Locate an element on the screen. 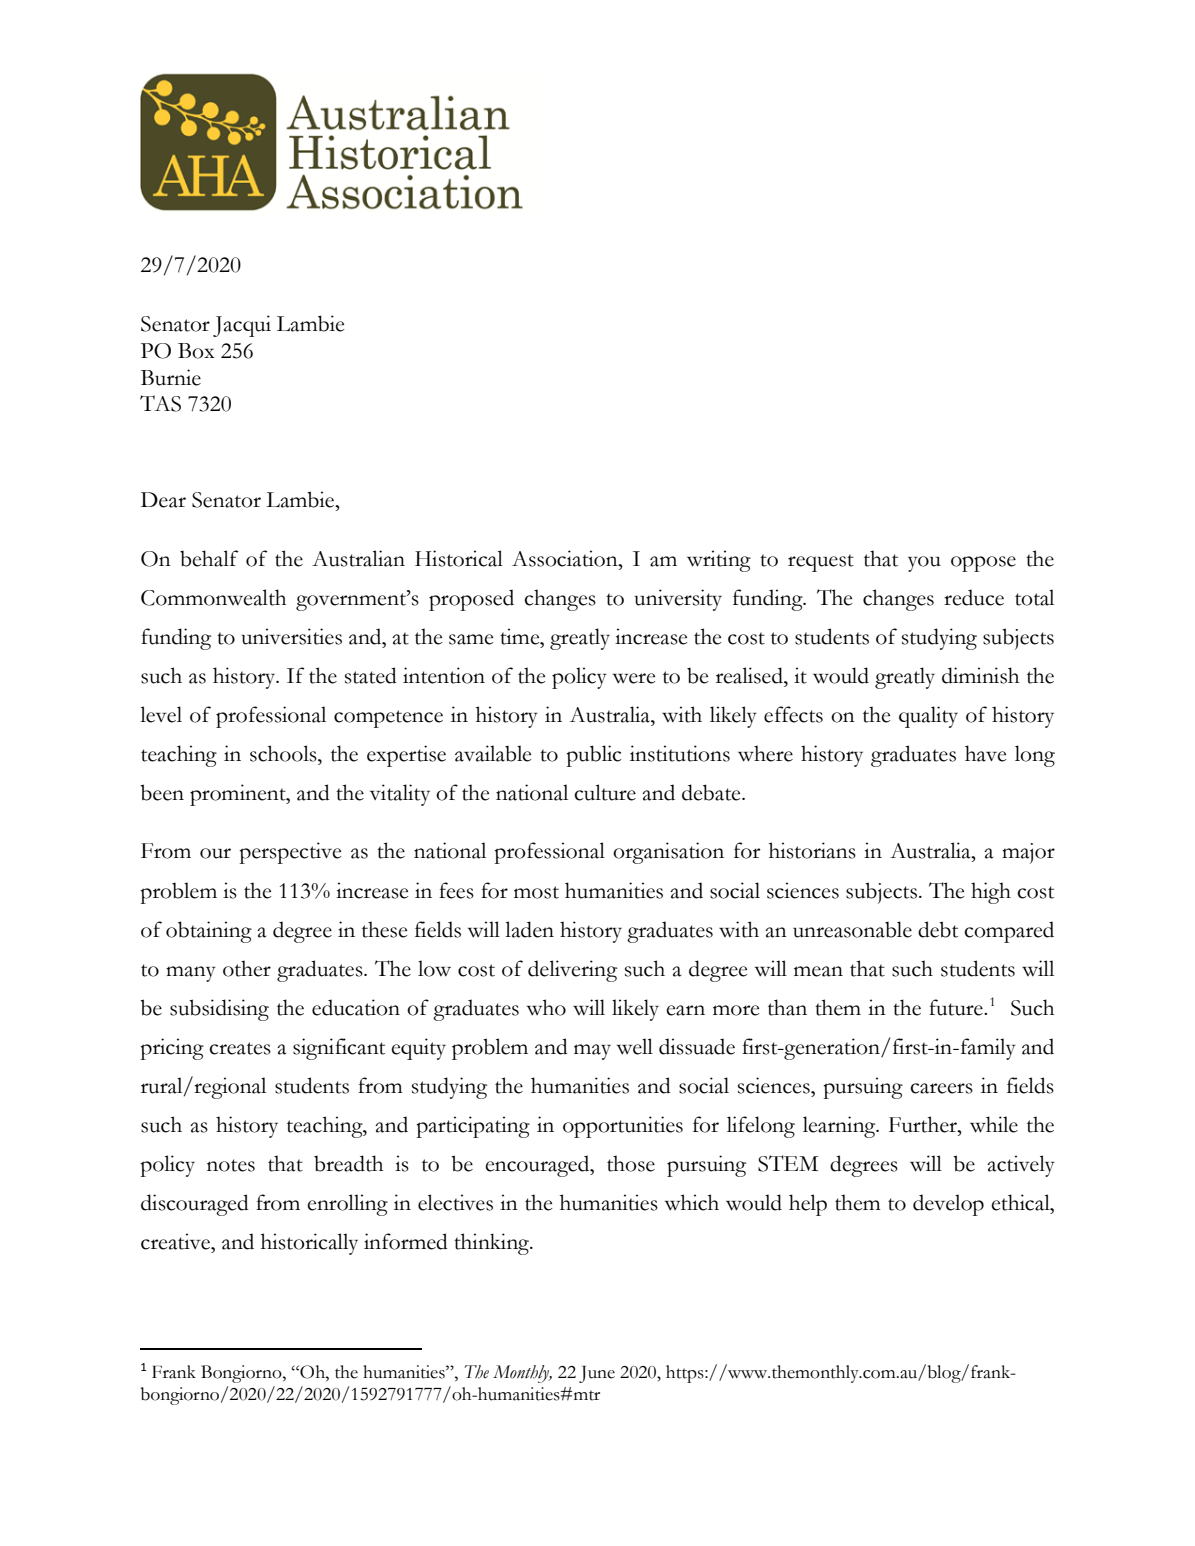  develop is located at coordinates (948, 1205).
